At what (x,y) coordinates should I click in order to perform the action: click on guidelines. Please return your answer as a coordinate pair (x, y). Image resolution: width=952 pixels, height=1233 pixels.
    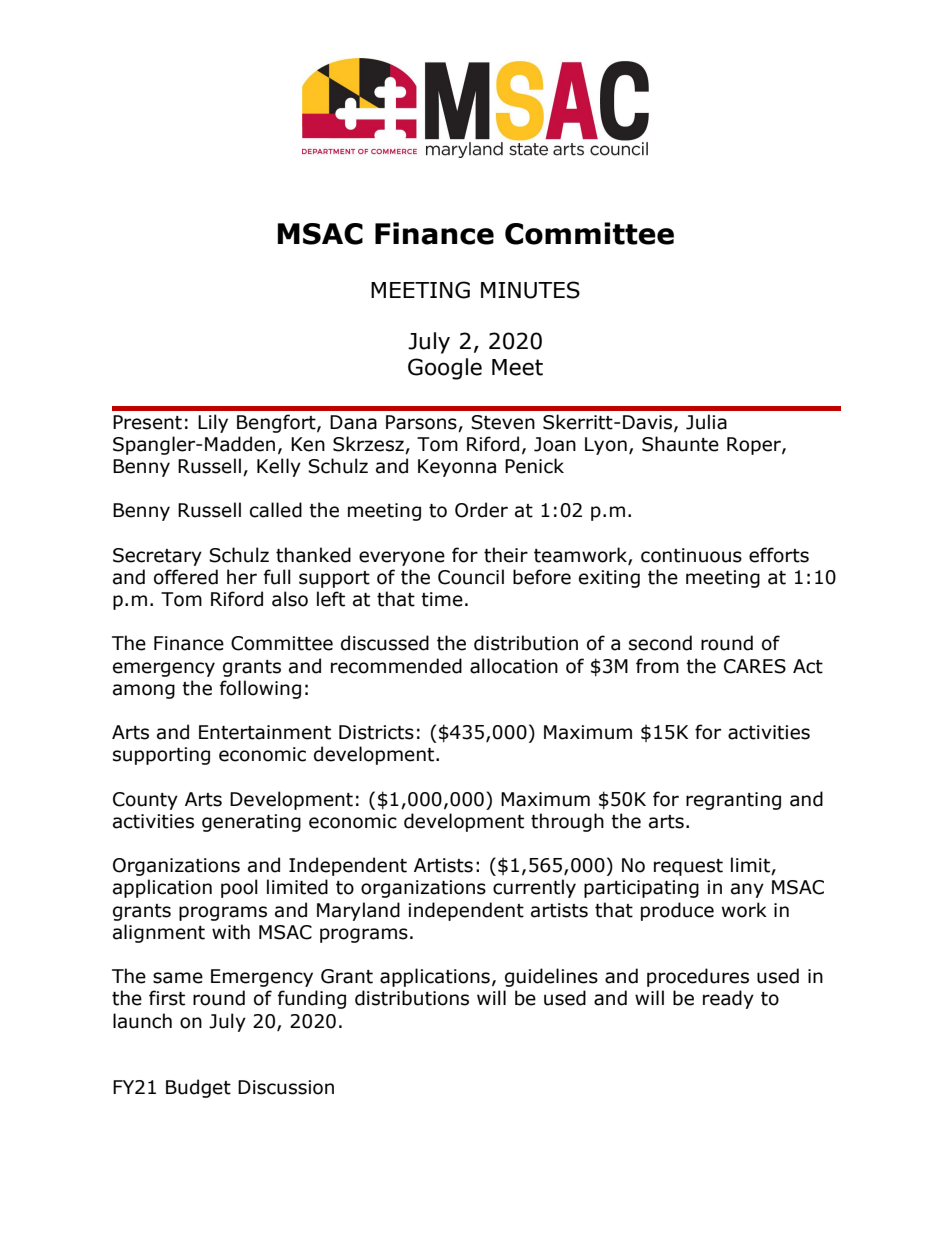
    Looking at the image, I should click on (551, 977).
